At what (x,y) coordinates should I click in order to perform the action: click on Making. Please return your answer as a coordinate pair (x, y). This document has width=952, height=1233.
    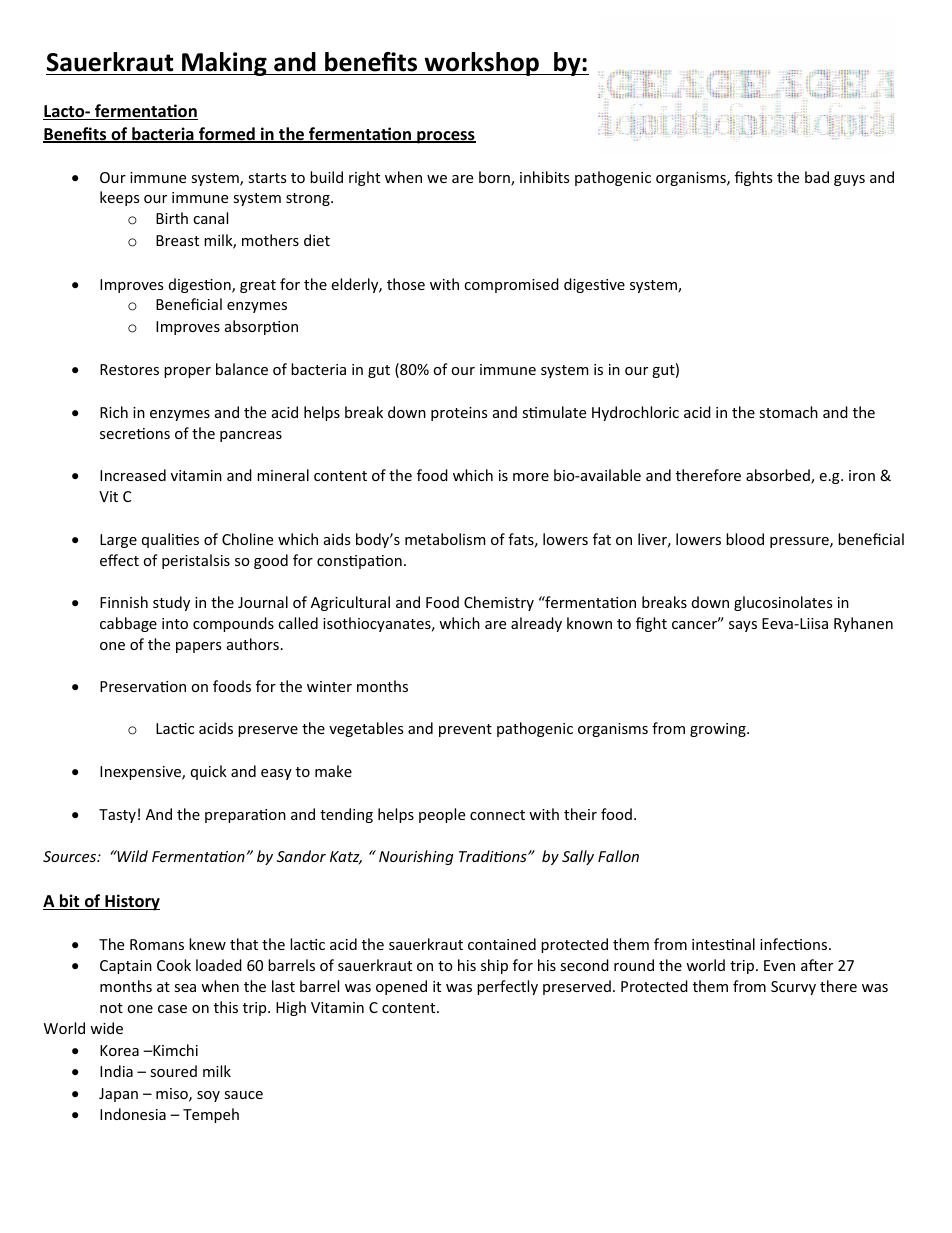
    Looking at the image, I should click on (224, 64).
